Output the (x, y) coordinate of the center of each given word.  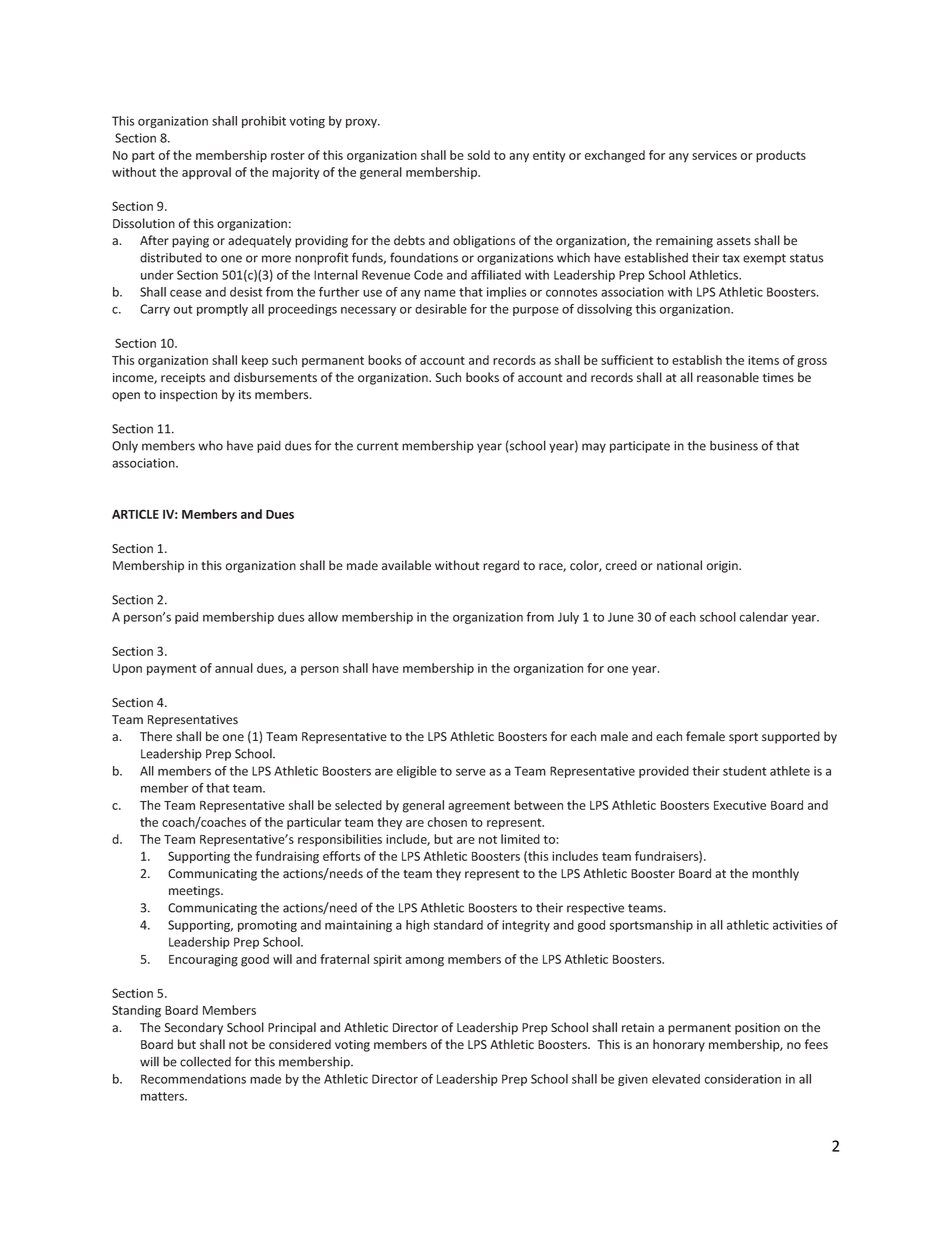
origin (723, 567)
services (714, 155)
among (424, 962)
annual (234, 668)
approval (206, 173)
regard (501, 566)
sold (479, 155)
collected (205, 1061)
